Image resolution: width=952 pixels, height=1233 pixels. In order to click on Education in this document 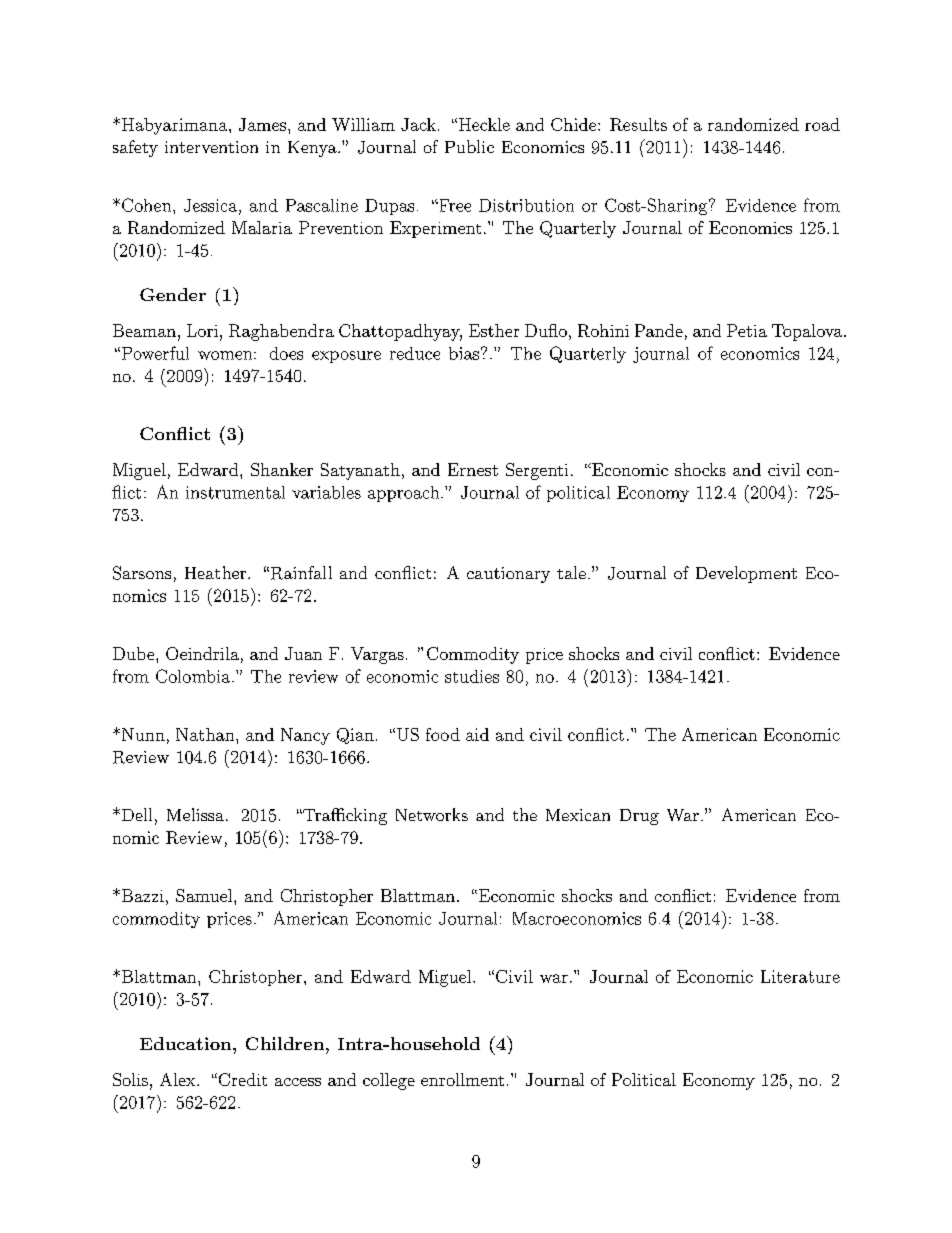, I will do `click(187, 1043)`.
